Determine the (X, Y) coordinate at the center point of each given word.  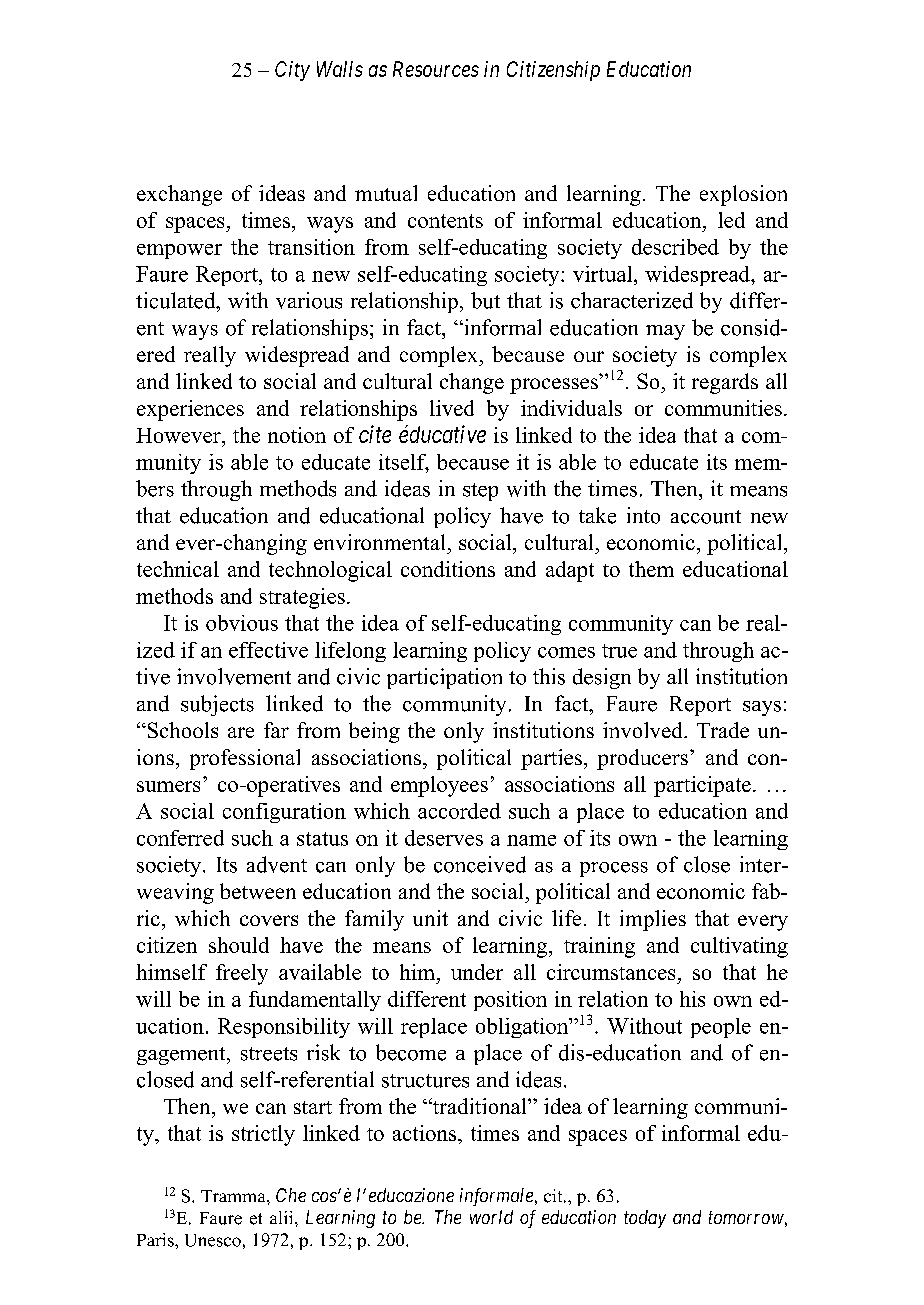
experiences (190, 410)
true (619, 651)
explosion (743, 195)
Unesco (213, 1240)
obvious (242, 623)
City (292, 71)
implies (653, 920)
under (477, 972)
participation (444, 678)
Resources (436, 69)
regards (725, 383)
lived (452, 408)
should (239, 945)
